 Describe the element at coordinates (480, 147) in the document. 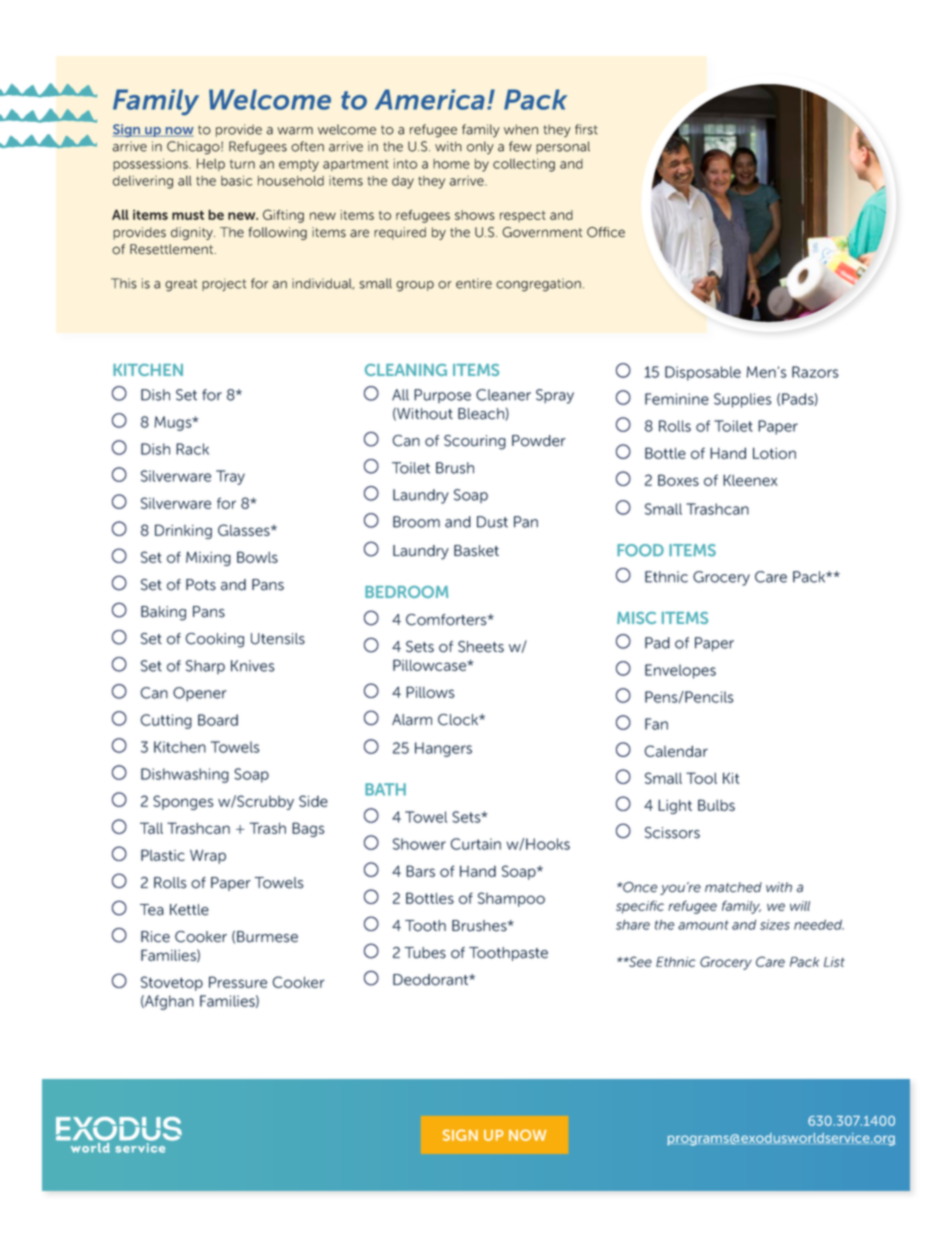

I see `only` at that location.
